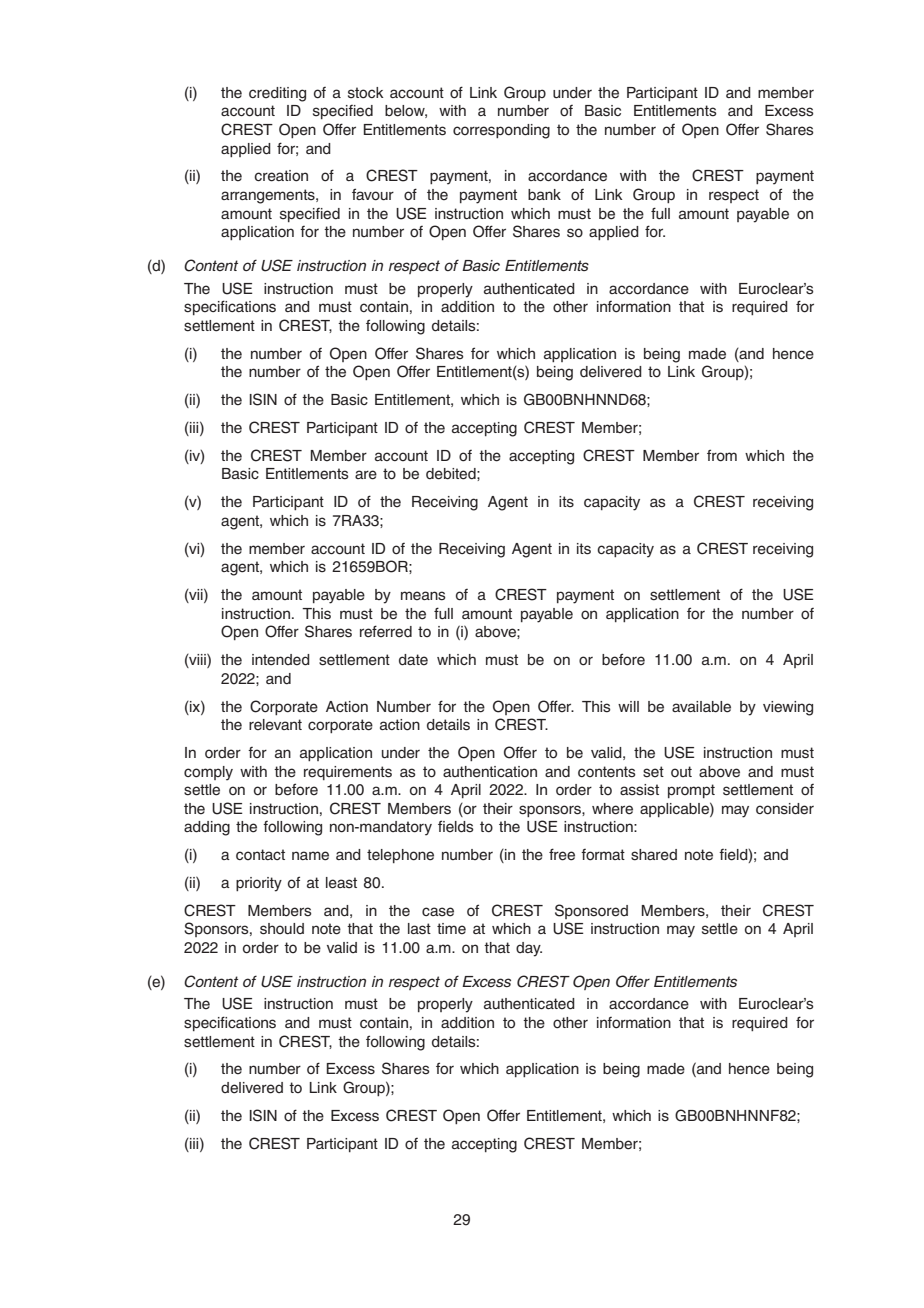  Describe the element at coordinates (722, 455) in the page. I see `from` at that location.
